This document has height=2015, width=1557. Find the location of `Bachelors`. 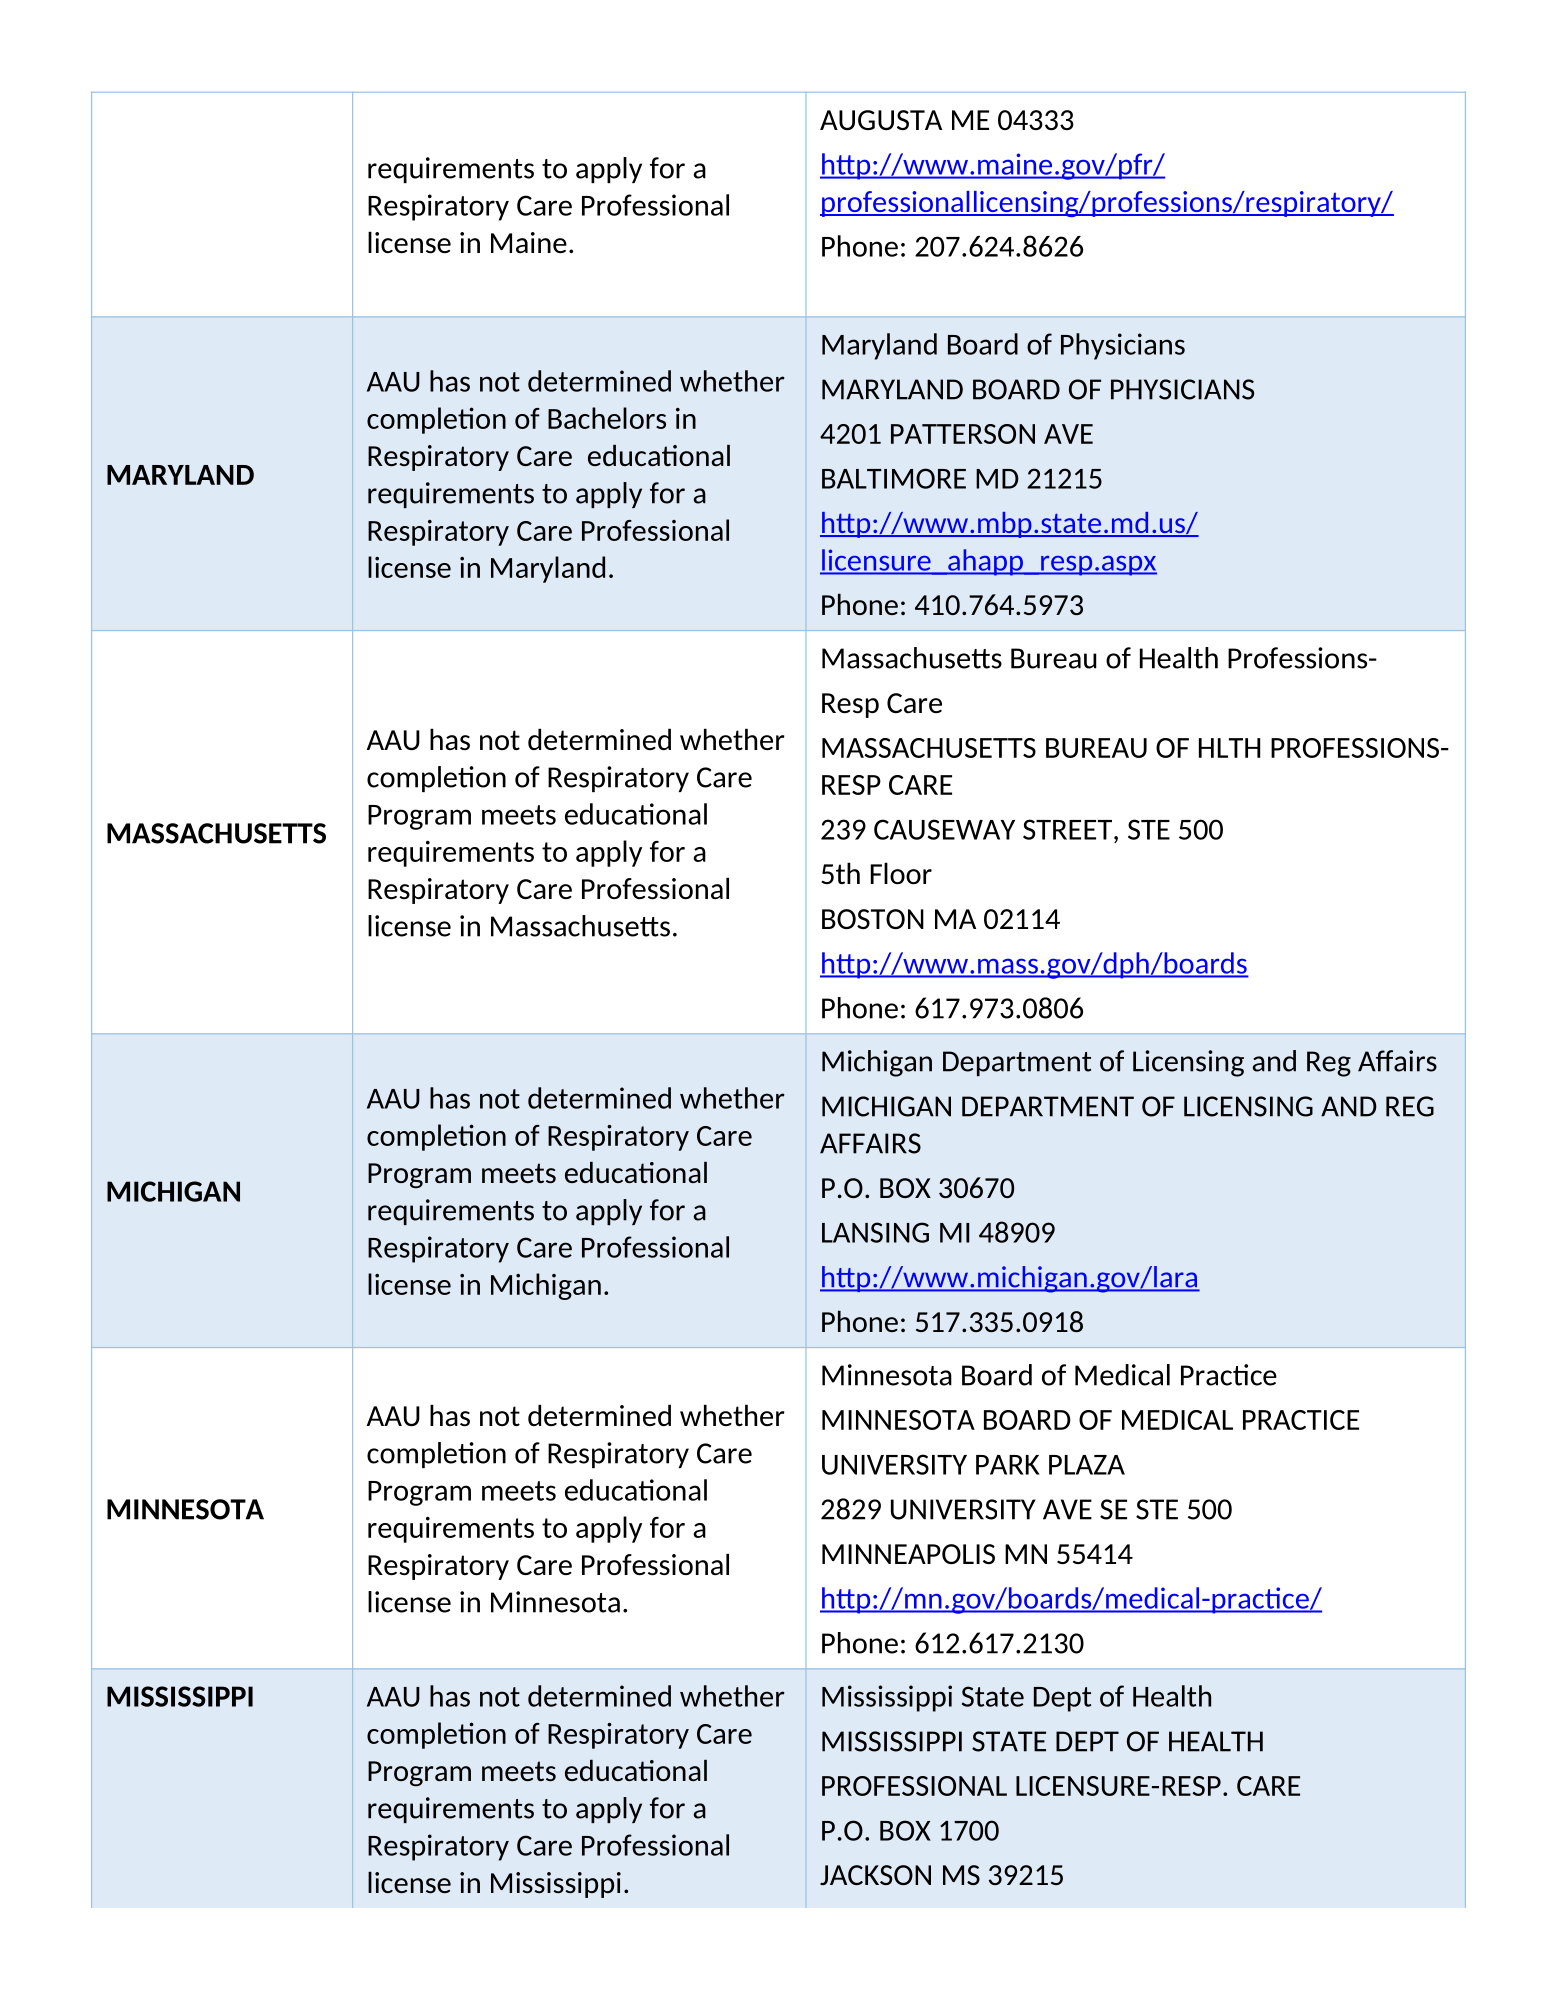

Bachelors is located at coordinates (607, 418).
